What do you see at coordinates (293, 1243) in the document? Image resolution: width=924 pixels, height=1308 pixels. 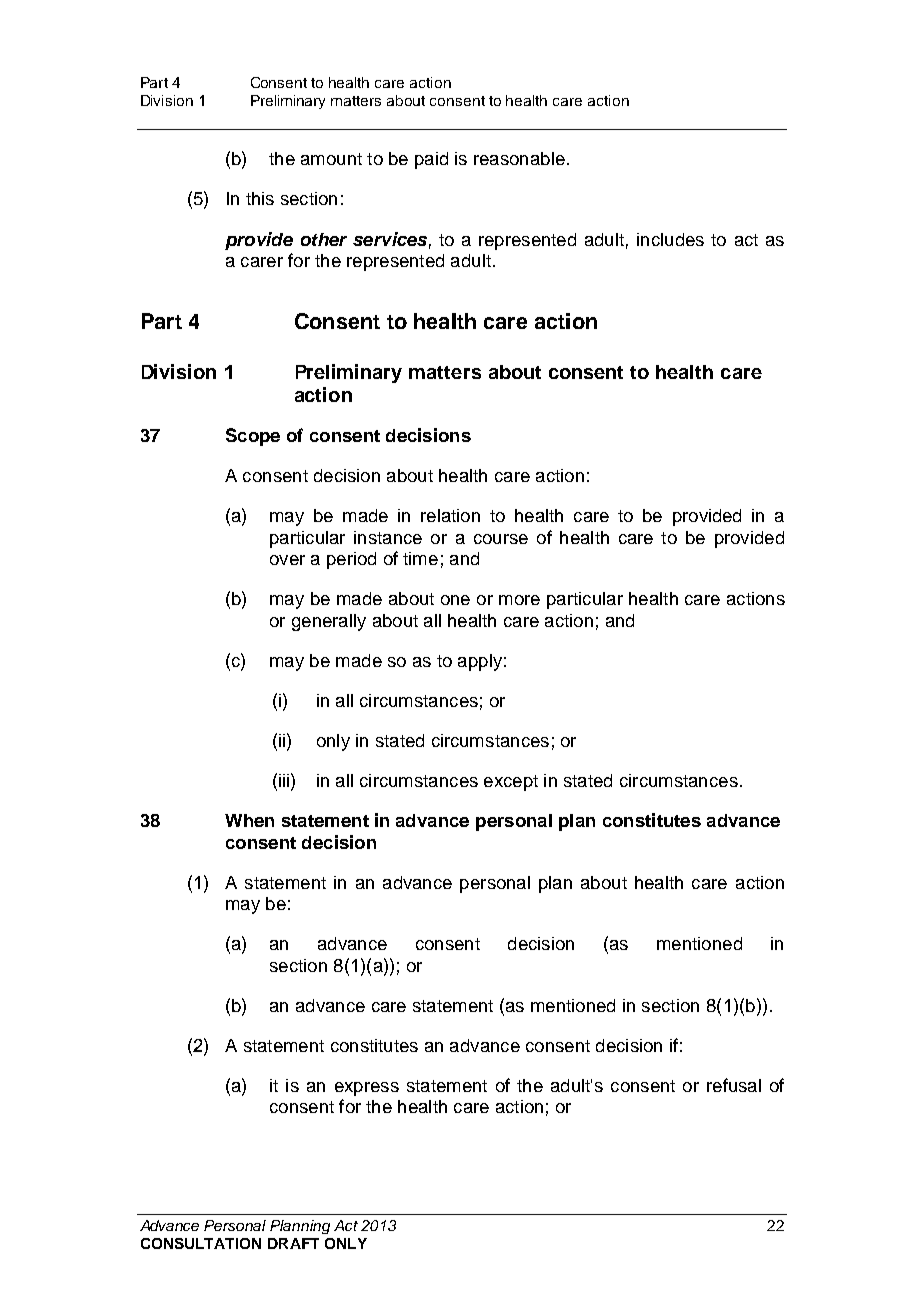 I see `DRAFT` at bounding box center [293, 1243].
